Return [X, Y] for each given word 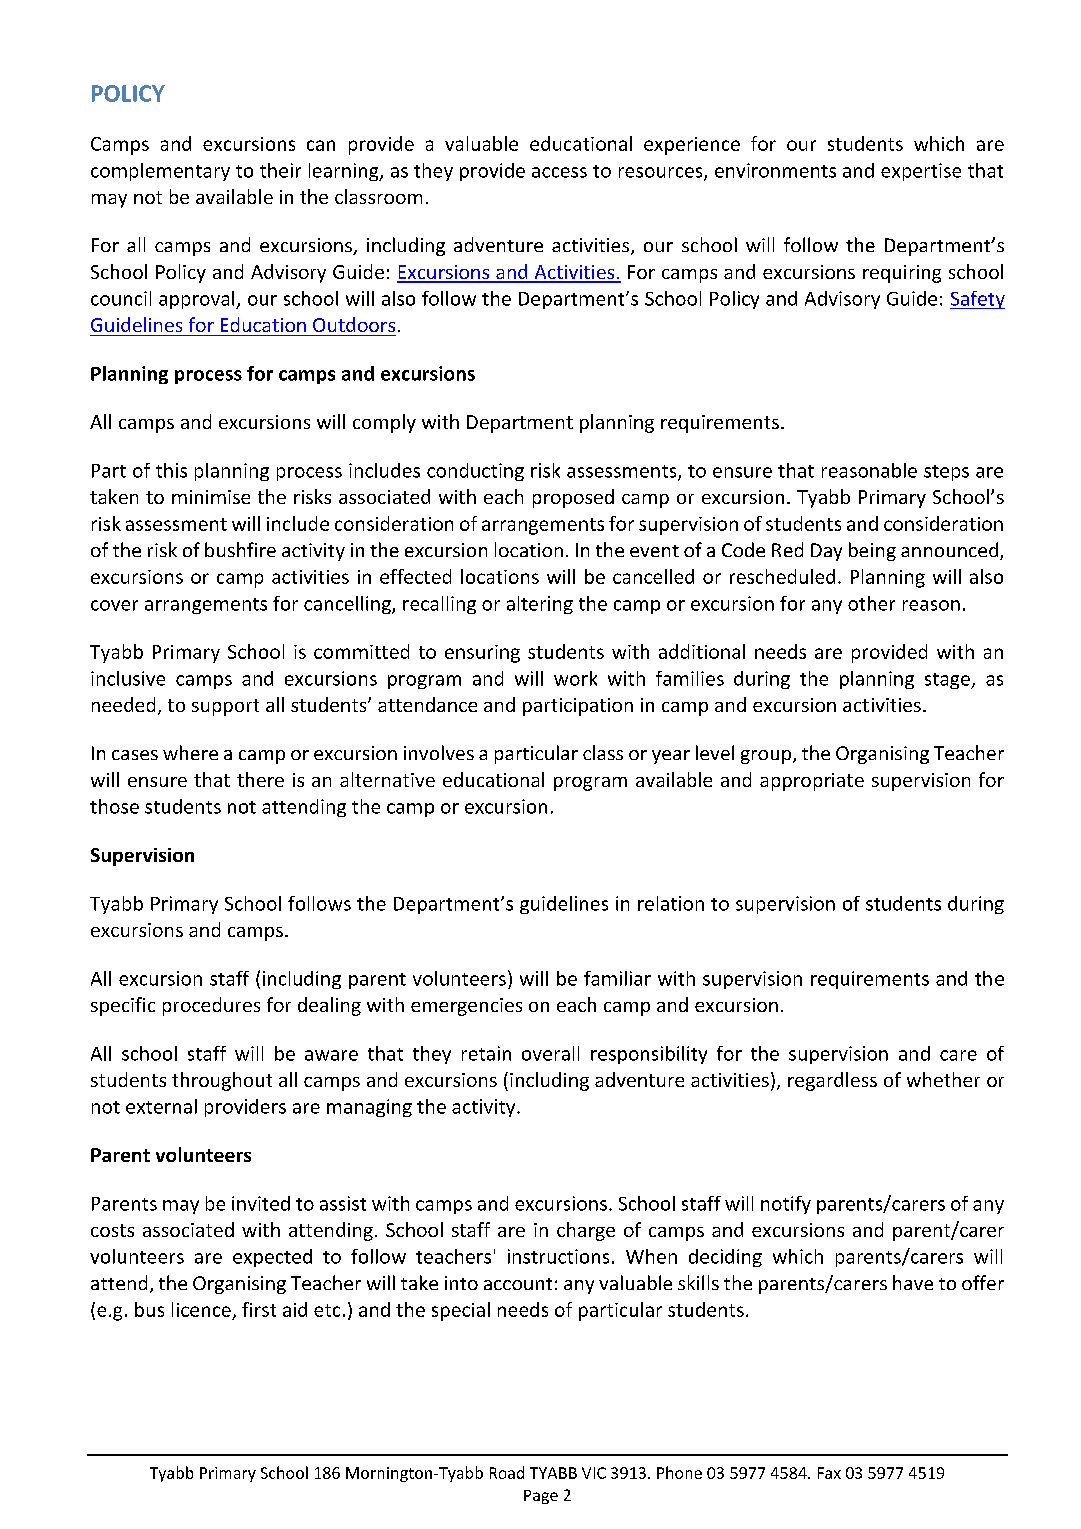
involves [439, 752]
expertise [921, 172]
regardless [832, 1081]
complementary [160, 172]
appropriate [812, 782]
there [260, 779]
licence [201, 1309]
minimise [211, 497]
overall [550, 1053]
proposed [573, 498]
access [559, 172]
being [872, 551]
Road [507, 1472]
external [161, 1106]
